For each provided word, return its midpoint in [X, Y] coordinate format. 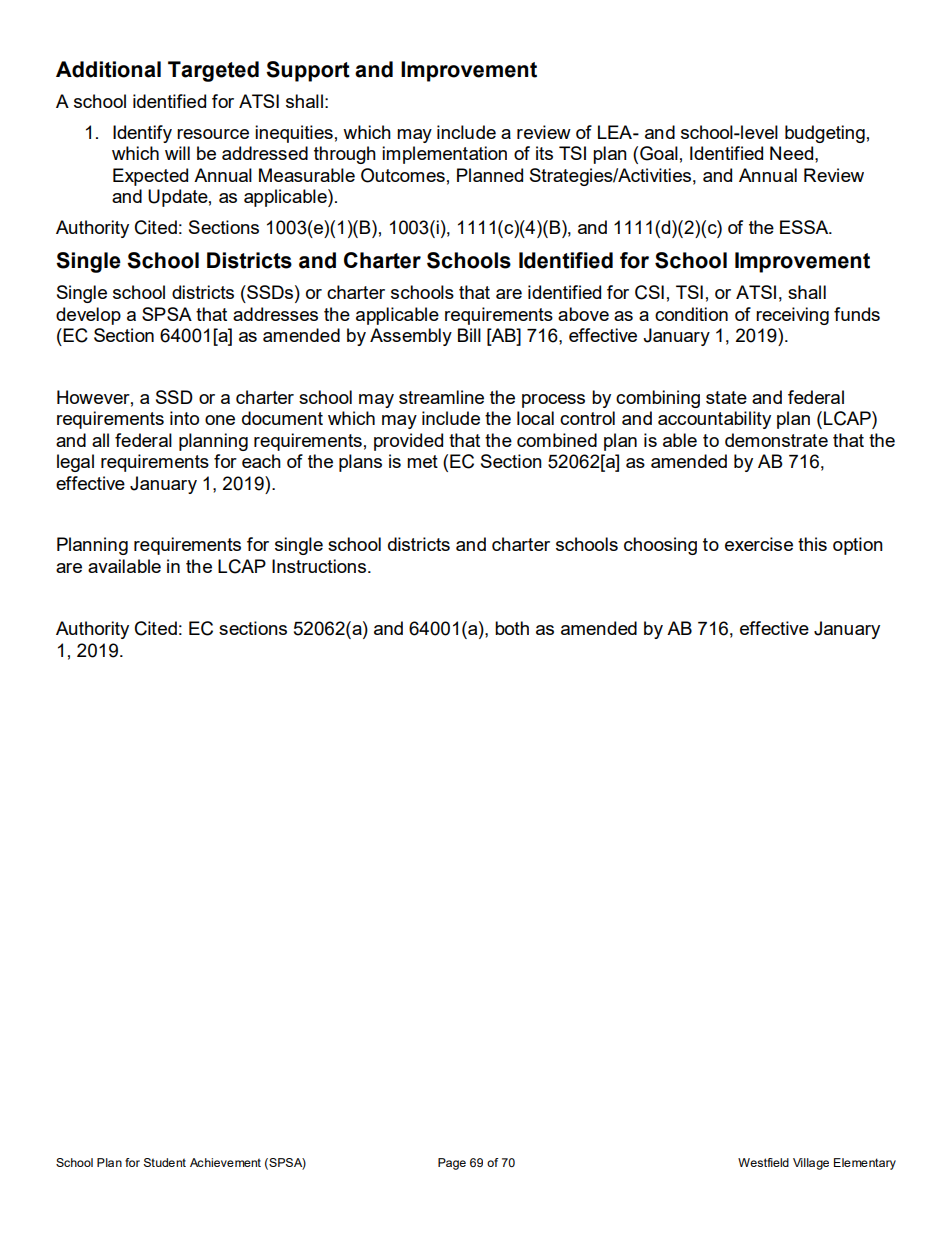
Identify [142, 134]
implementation [444, 155]
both [512, 628]
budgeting [825, 134]
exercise [759, 544]
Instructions [319, 566]
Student [165, 1162]
